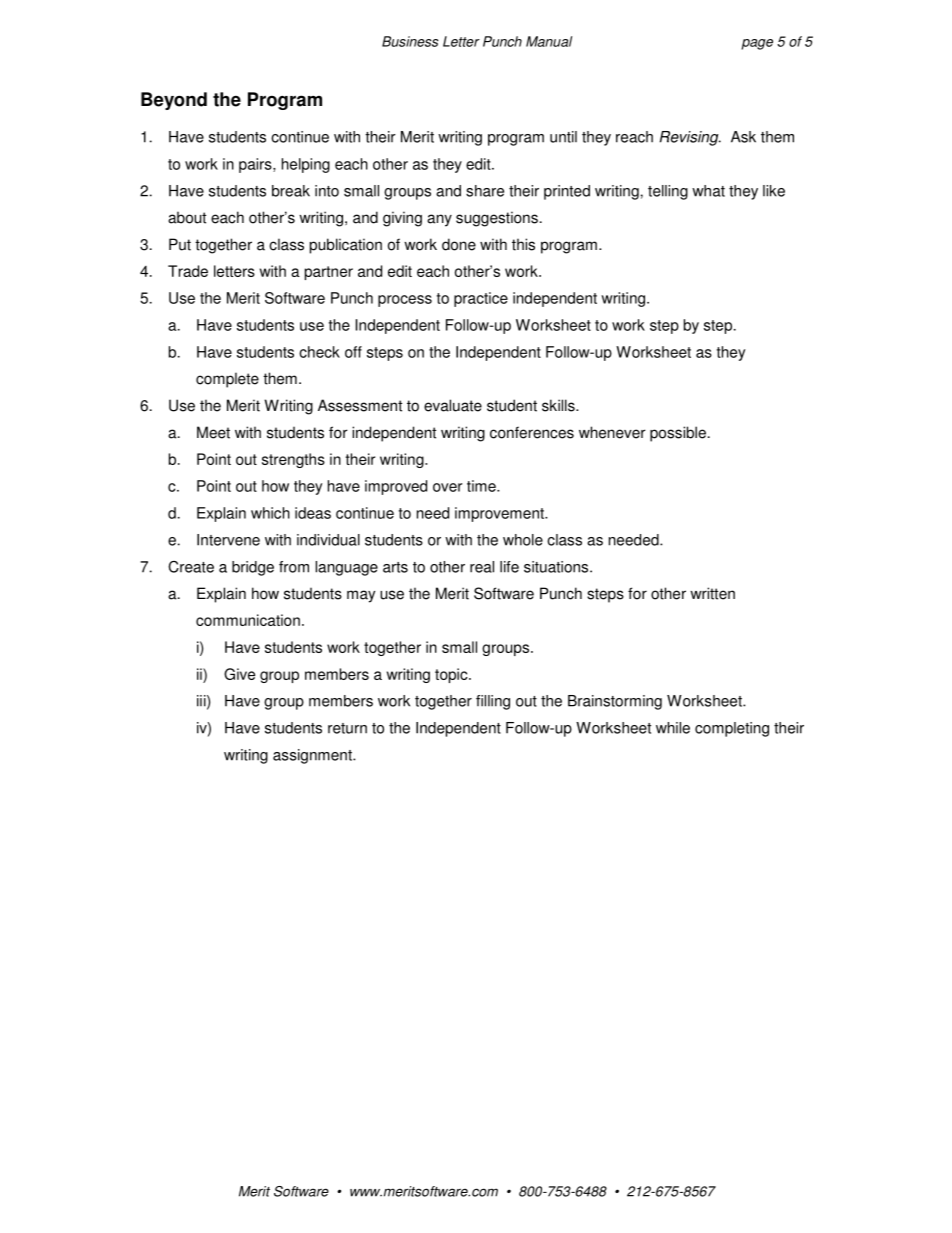  I want to click on Business, so click(410, 41).
